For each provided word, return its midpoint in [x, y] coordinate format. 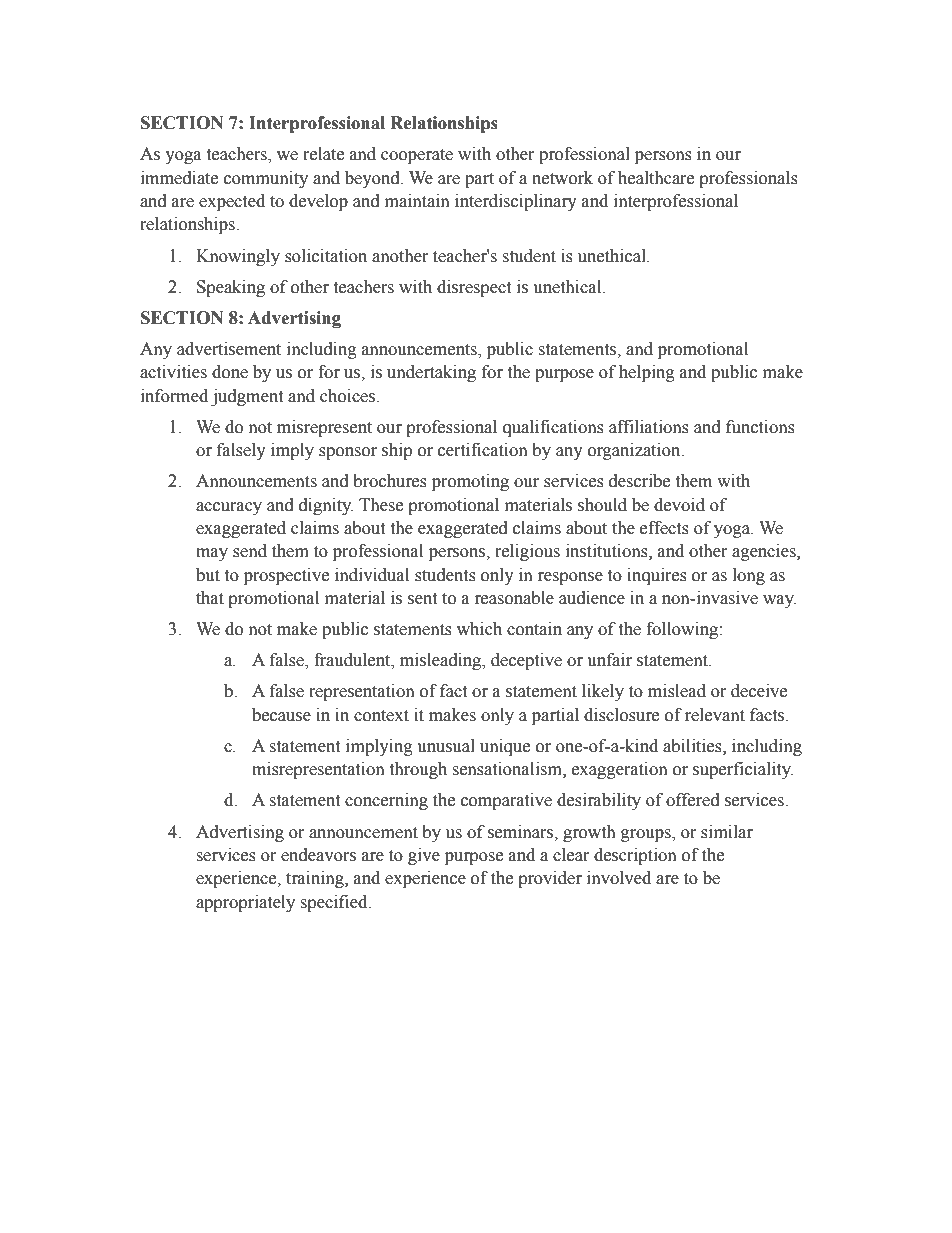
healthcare [656, 178]
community [266, 179]
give [424, 856]
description [635, 856]
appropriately [245, 903]
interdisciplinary [516, 202]
